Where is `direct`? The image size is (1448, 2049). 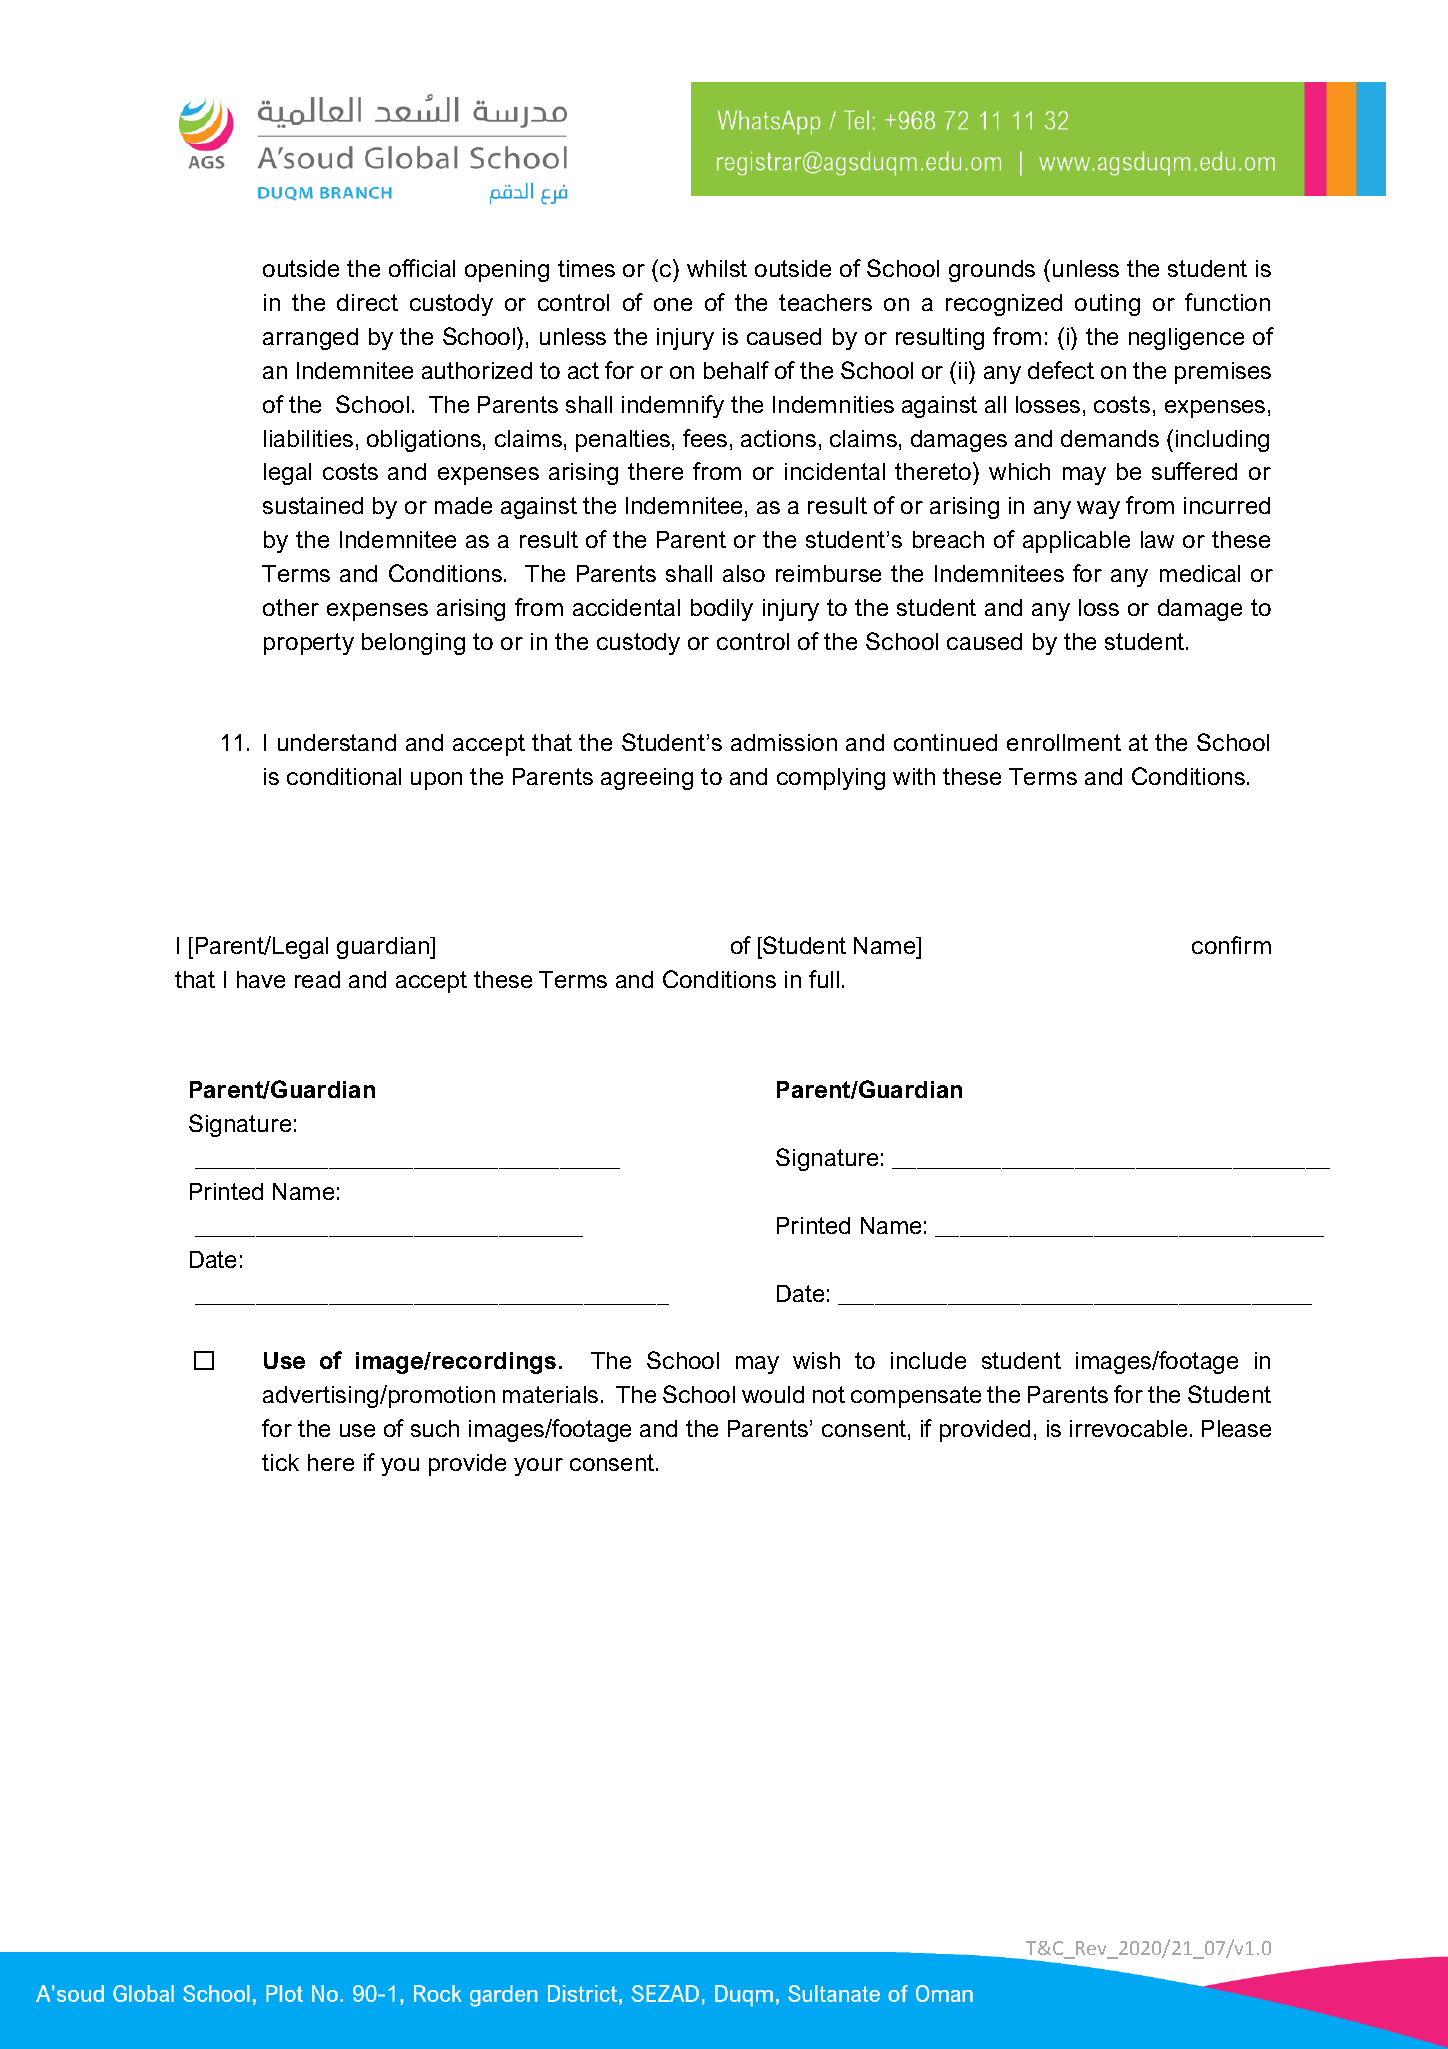 direct is located at coordinates (367, 302).
